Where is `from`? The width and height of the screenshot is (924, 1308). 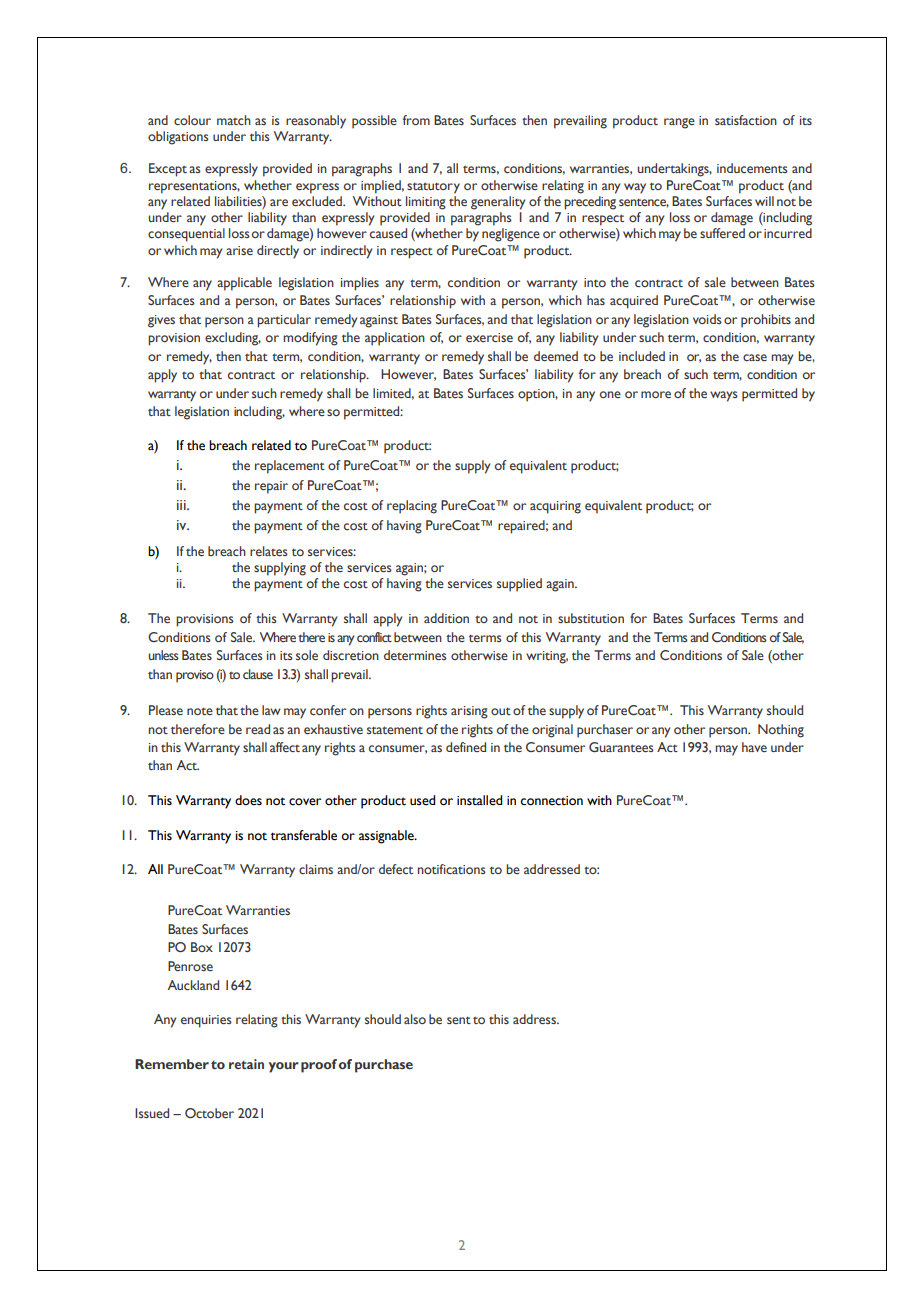
from is located at coordinates (416, 120).
